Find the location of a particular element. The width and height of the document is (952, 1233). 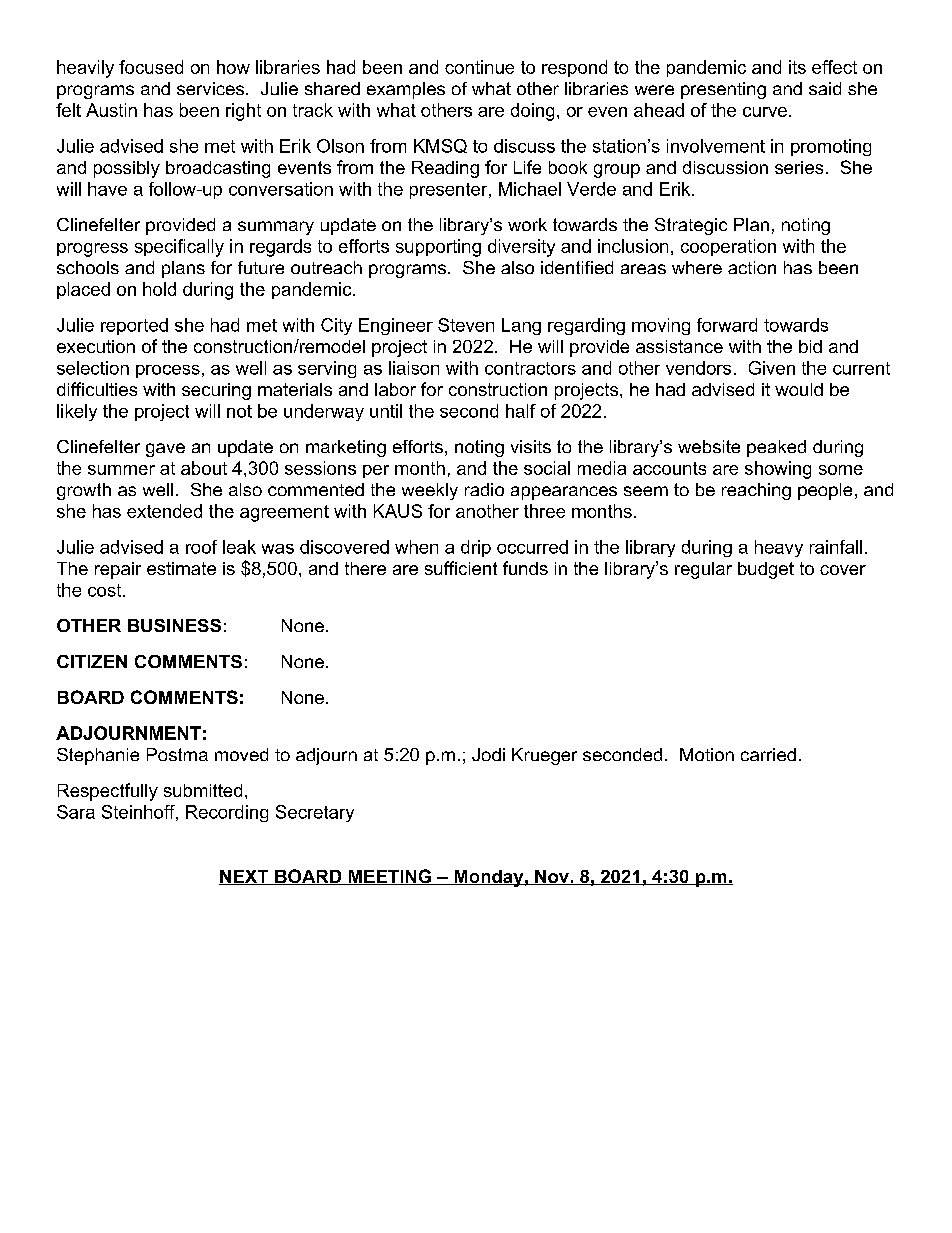

budget is located at coordinates (766, 570).
